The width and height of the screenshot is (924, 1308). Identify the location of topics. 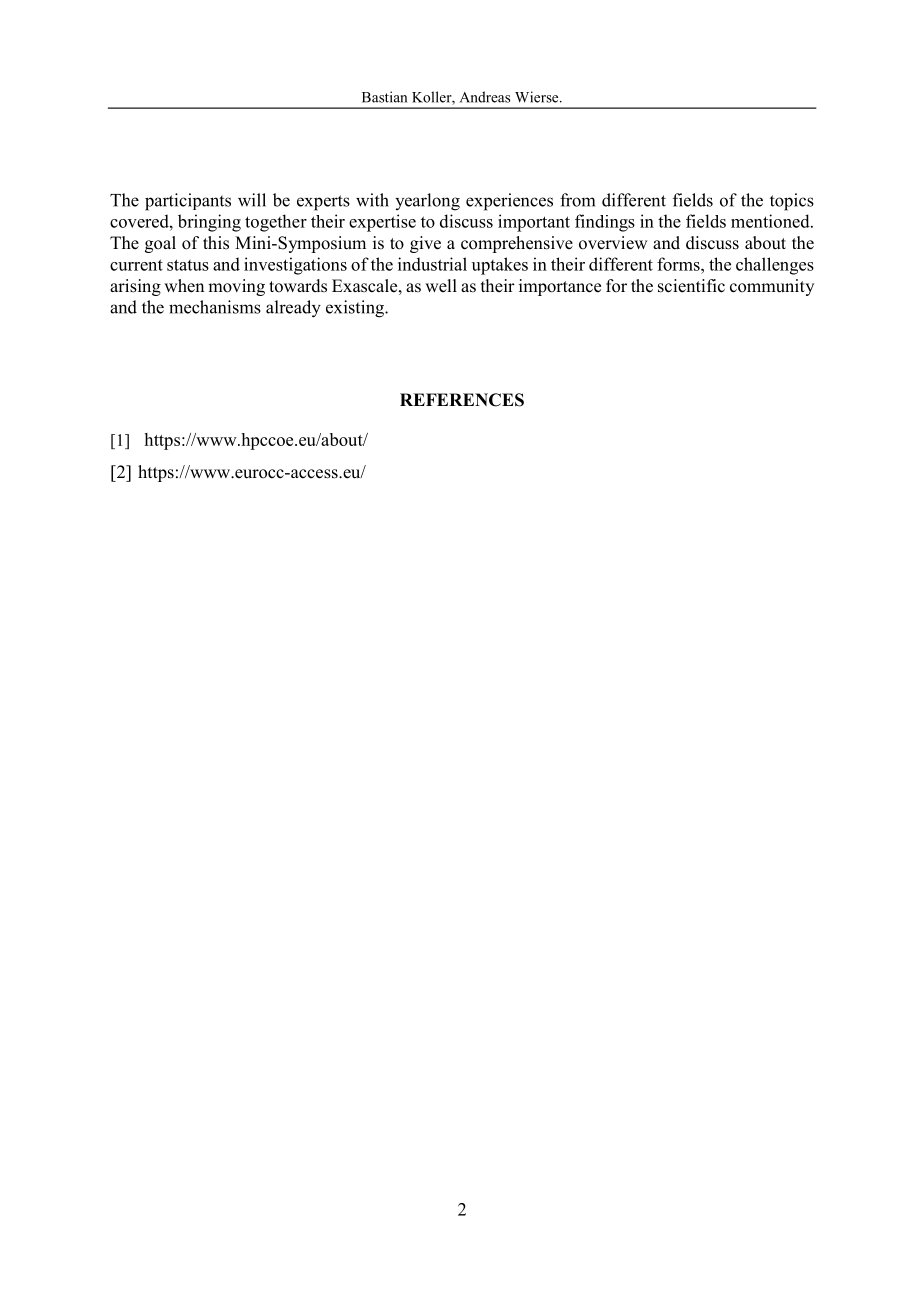
(792, 202).
